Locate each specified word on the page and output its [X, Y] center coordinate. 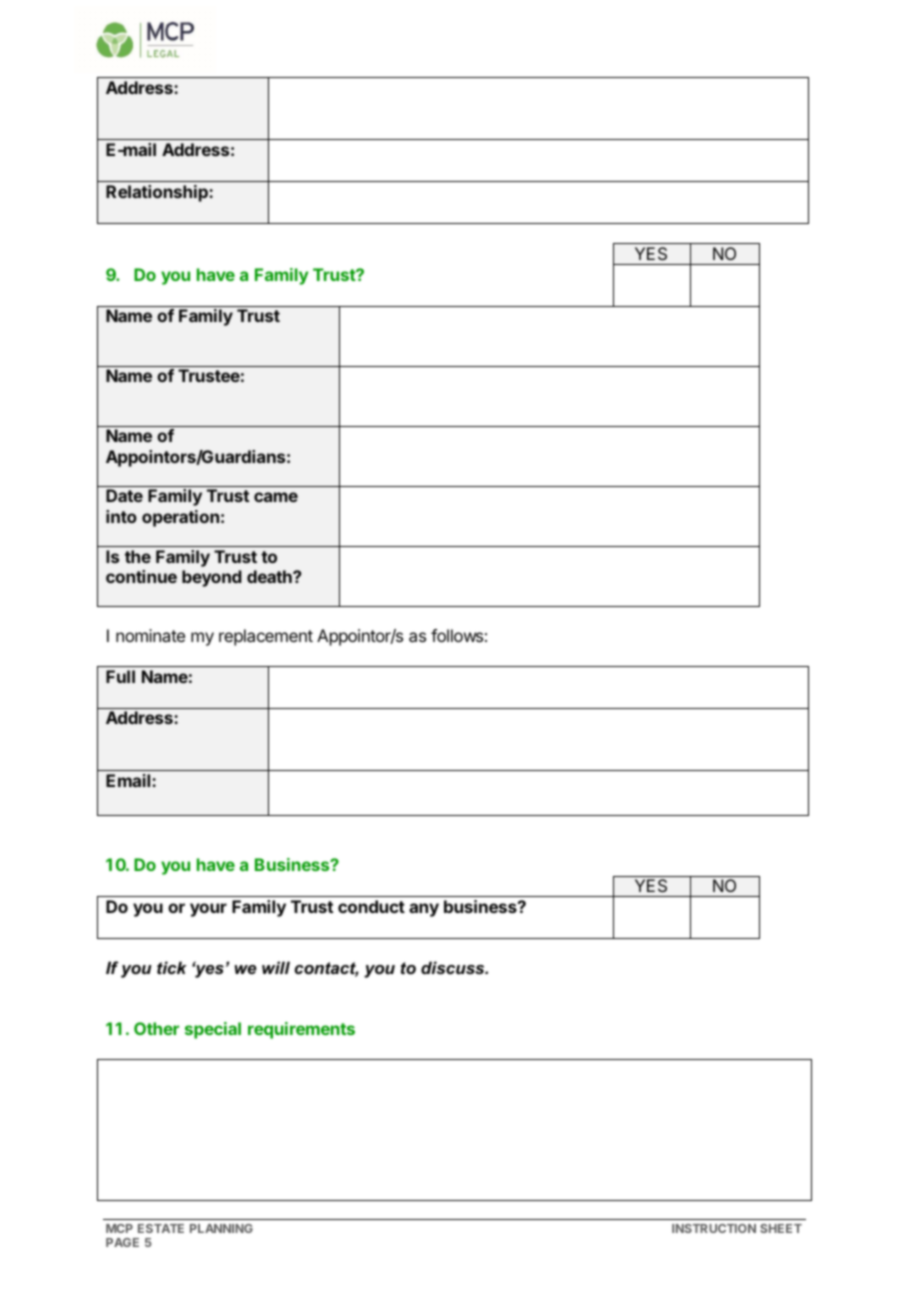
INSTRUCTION [714, 1228]
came [276, 497]
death [270, 576]
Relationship [158, 193]
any [424, 910]
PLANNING [221, 1228]
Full [120, 676]
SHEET [781, 1228]
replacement [266, 637]
